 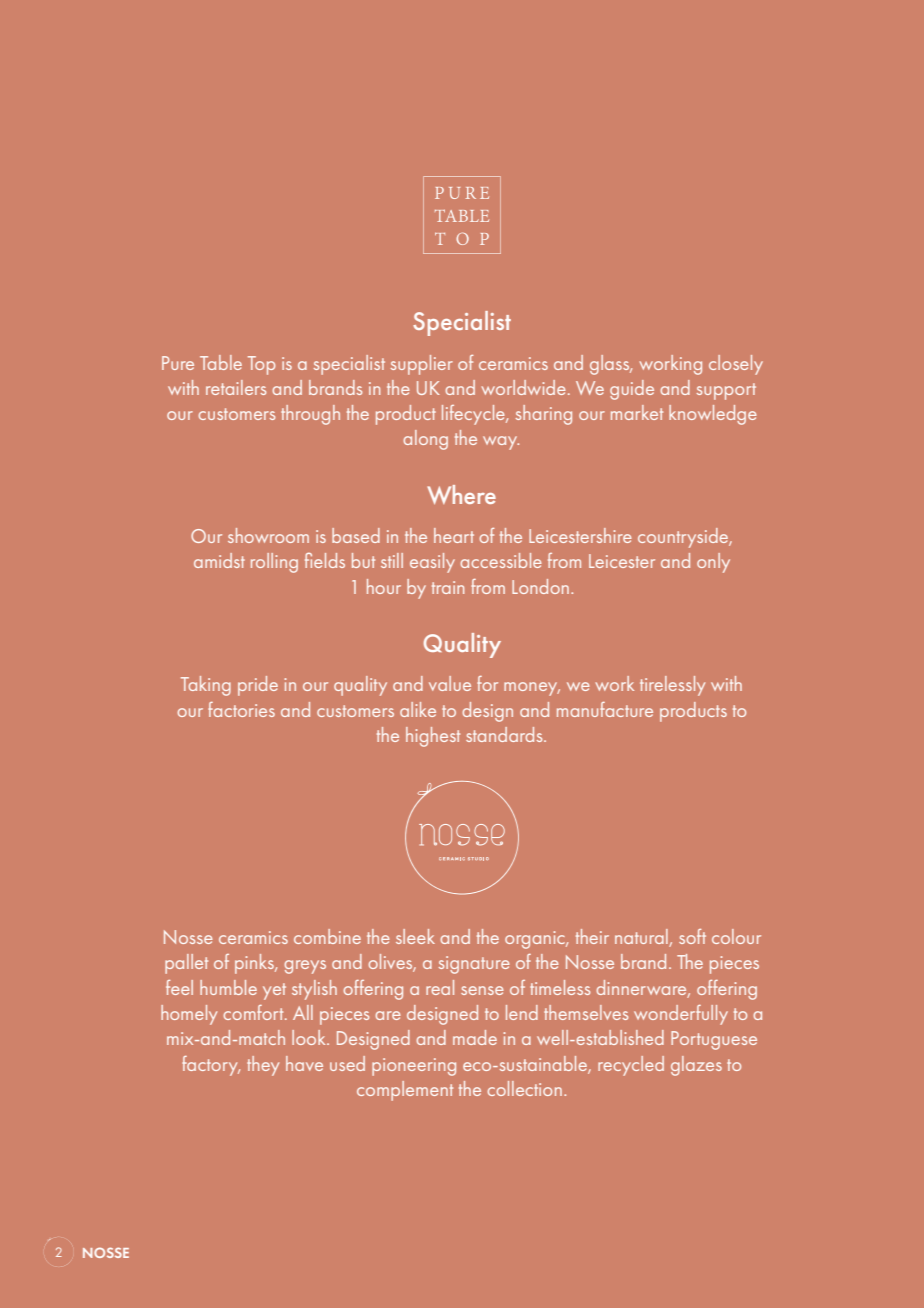 What do you see at coordinates (632, 390) in the screenshot?
I see `guide` at bounding box center [632, 390].
